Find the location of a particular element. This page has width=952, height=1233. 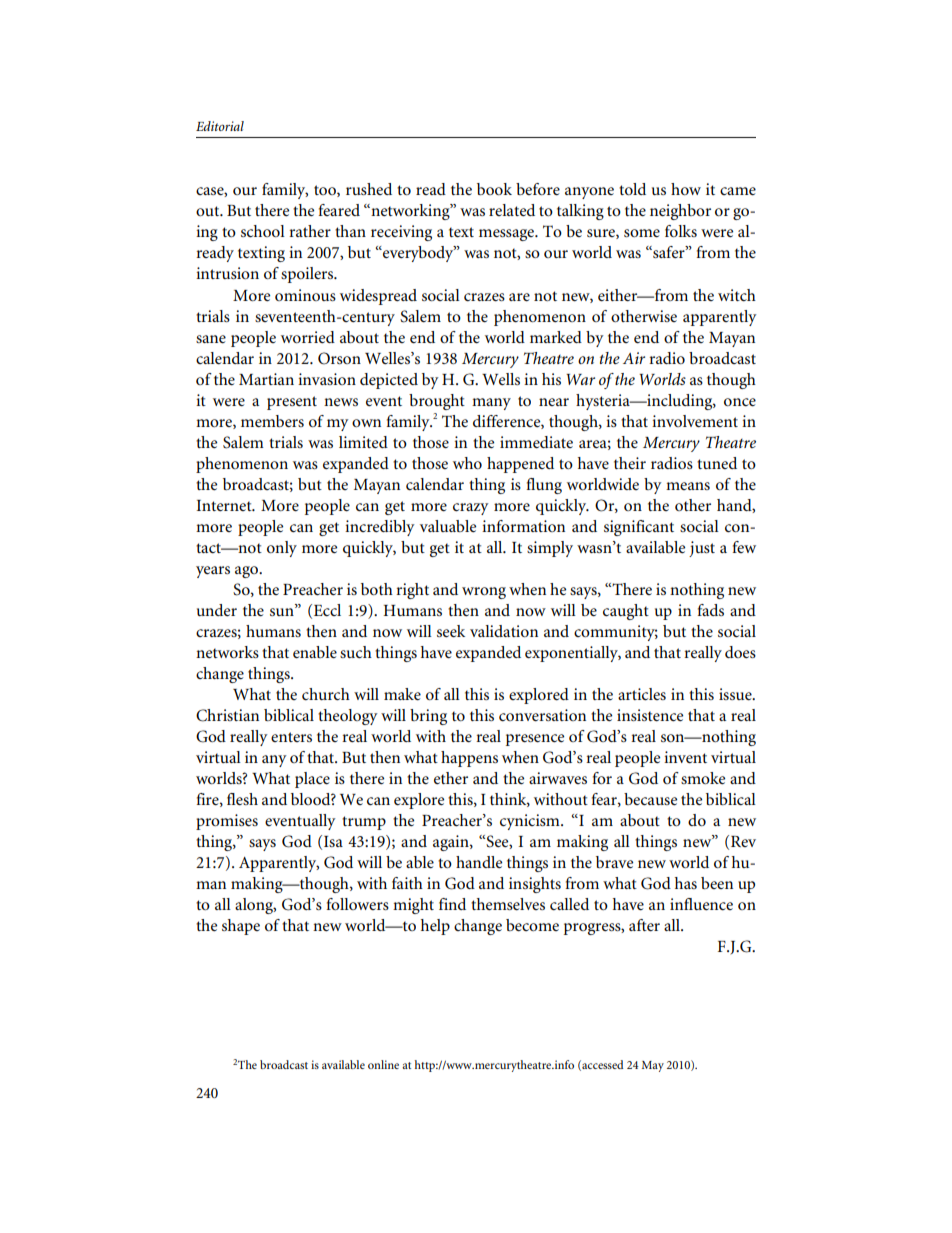

enters is located at coordinates (291, 737).
